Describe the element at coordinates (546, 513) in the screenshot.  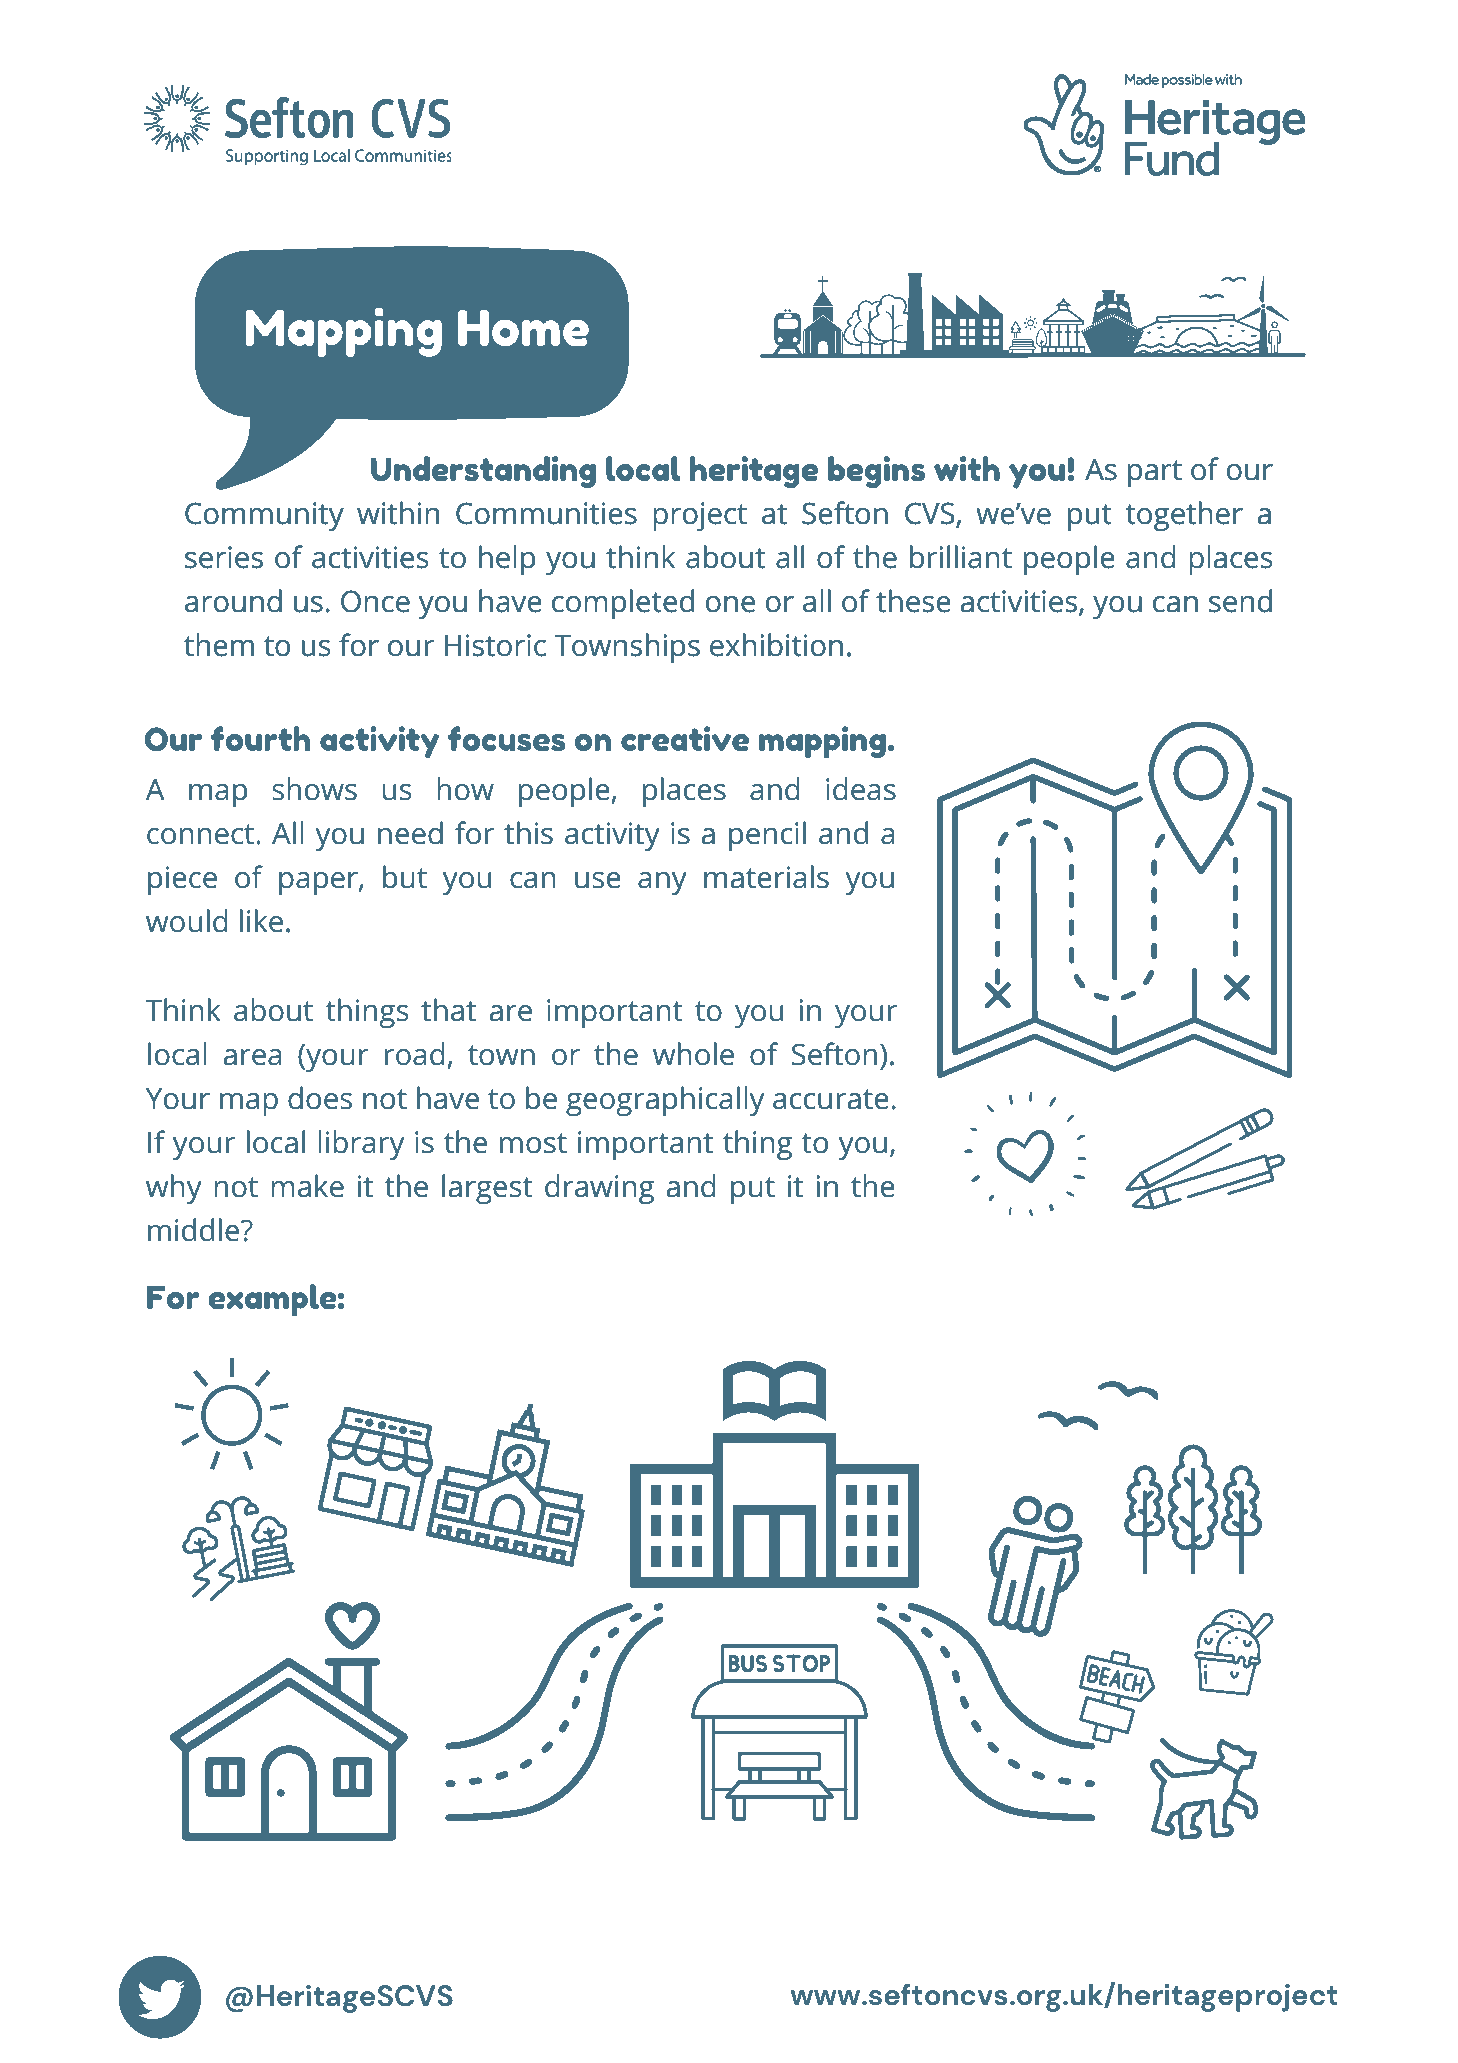
I see `Communities` at that location.
